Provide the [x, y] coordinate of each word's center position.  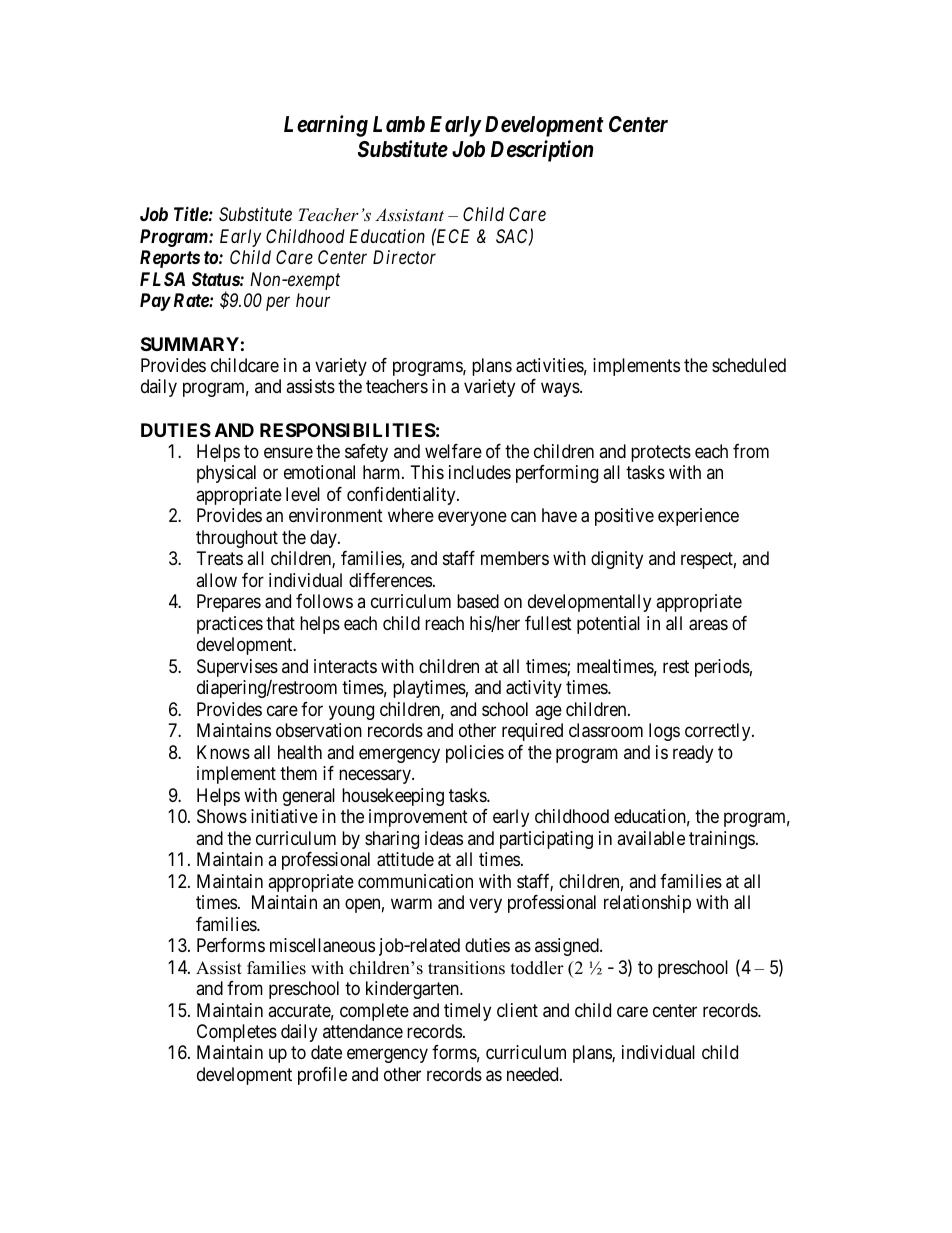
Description [542, 151]
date [326, 1052]
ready [693, 754]
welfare [453, 451]
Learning [326, 126]
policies [475, 754]
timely [467, 1012]
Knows [223, 752]
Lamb [399, 124]
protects [661, 453]
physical [226, 474]
